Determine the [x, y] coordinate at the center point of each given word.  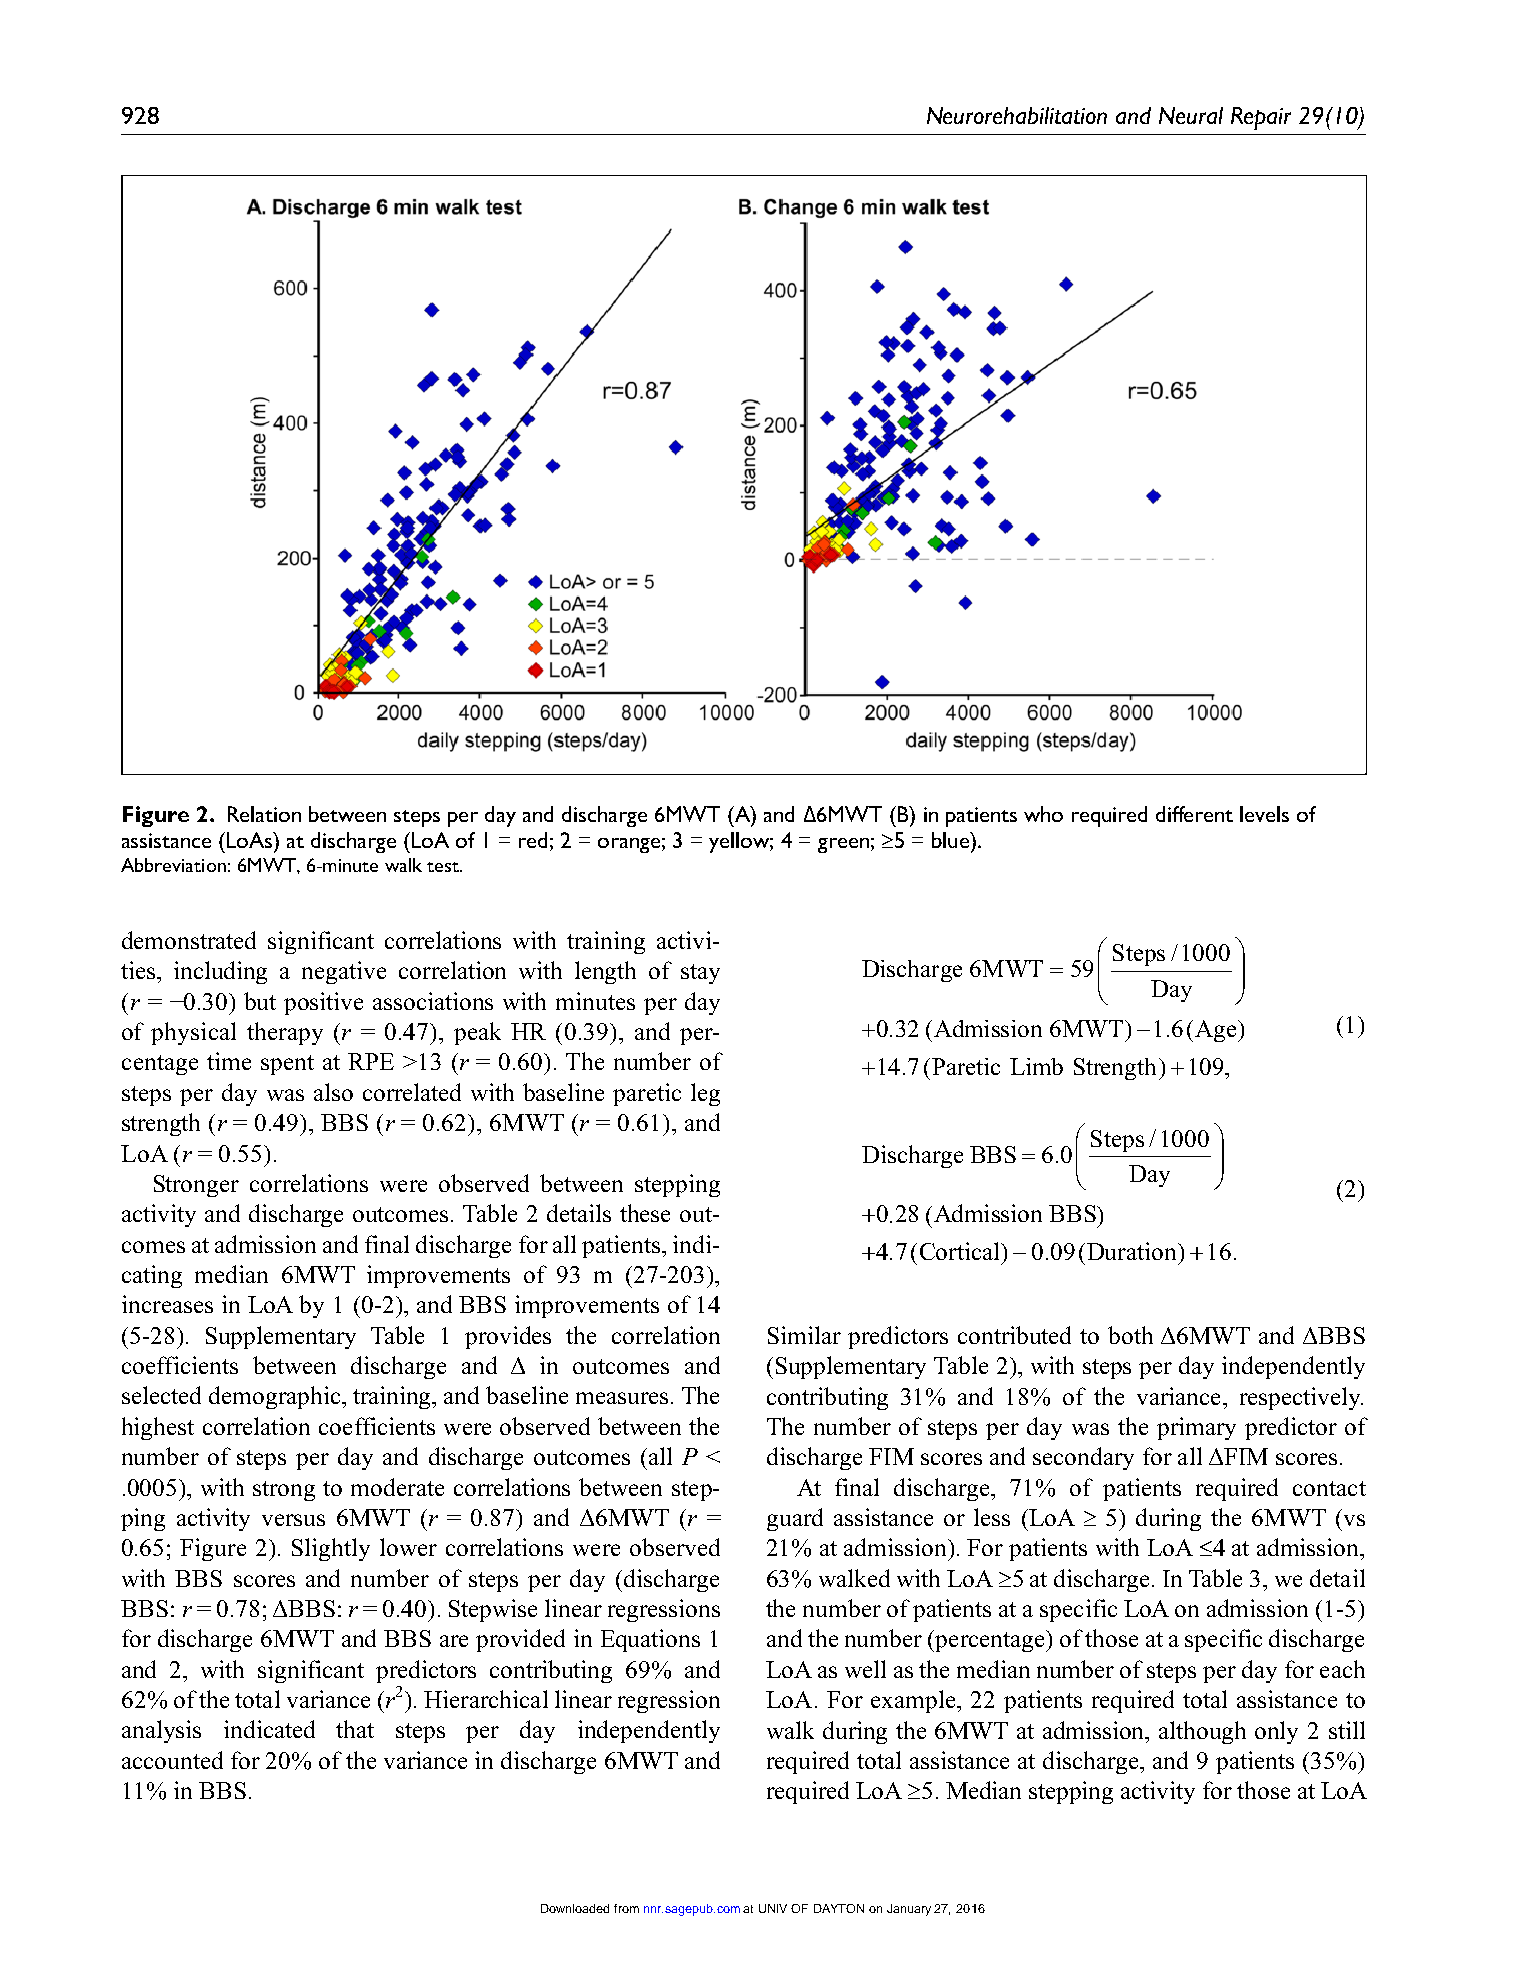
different [1194, 814]
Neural [1191, 115]
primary [1196, 1428]
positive [323, 1003]
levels [1264, 814]
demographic [274, 1397]
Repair [1261, 118]
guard [795, 1519]
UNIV [773, 1908]
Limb [1036, 1066]
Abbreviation [173, 865]
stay [700, 974]
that [355, 1729]
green [843, 845]
